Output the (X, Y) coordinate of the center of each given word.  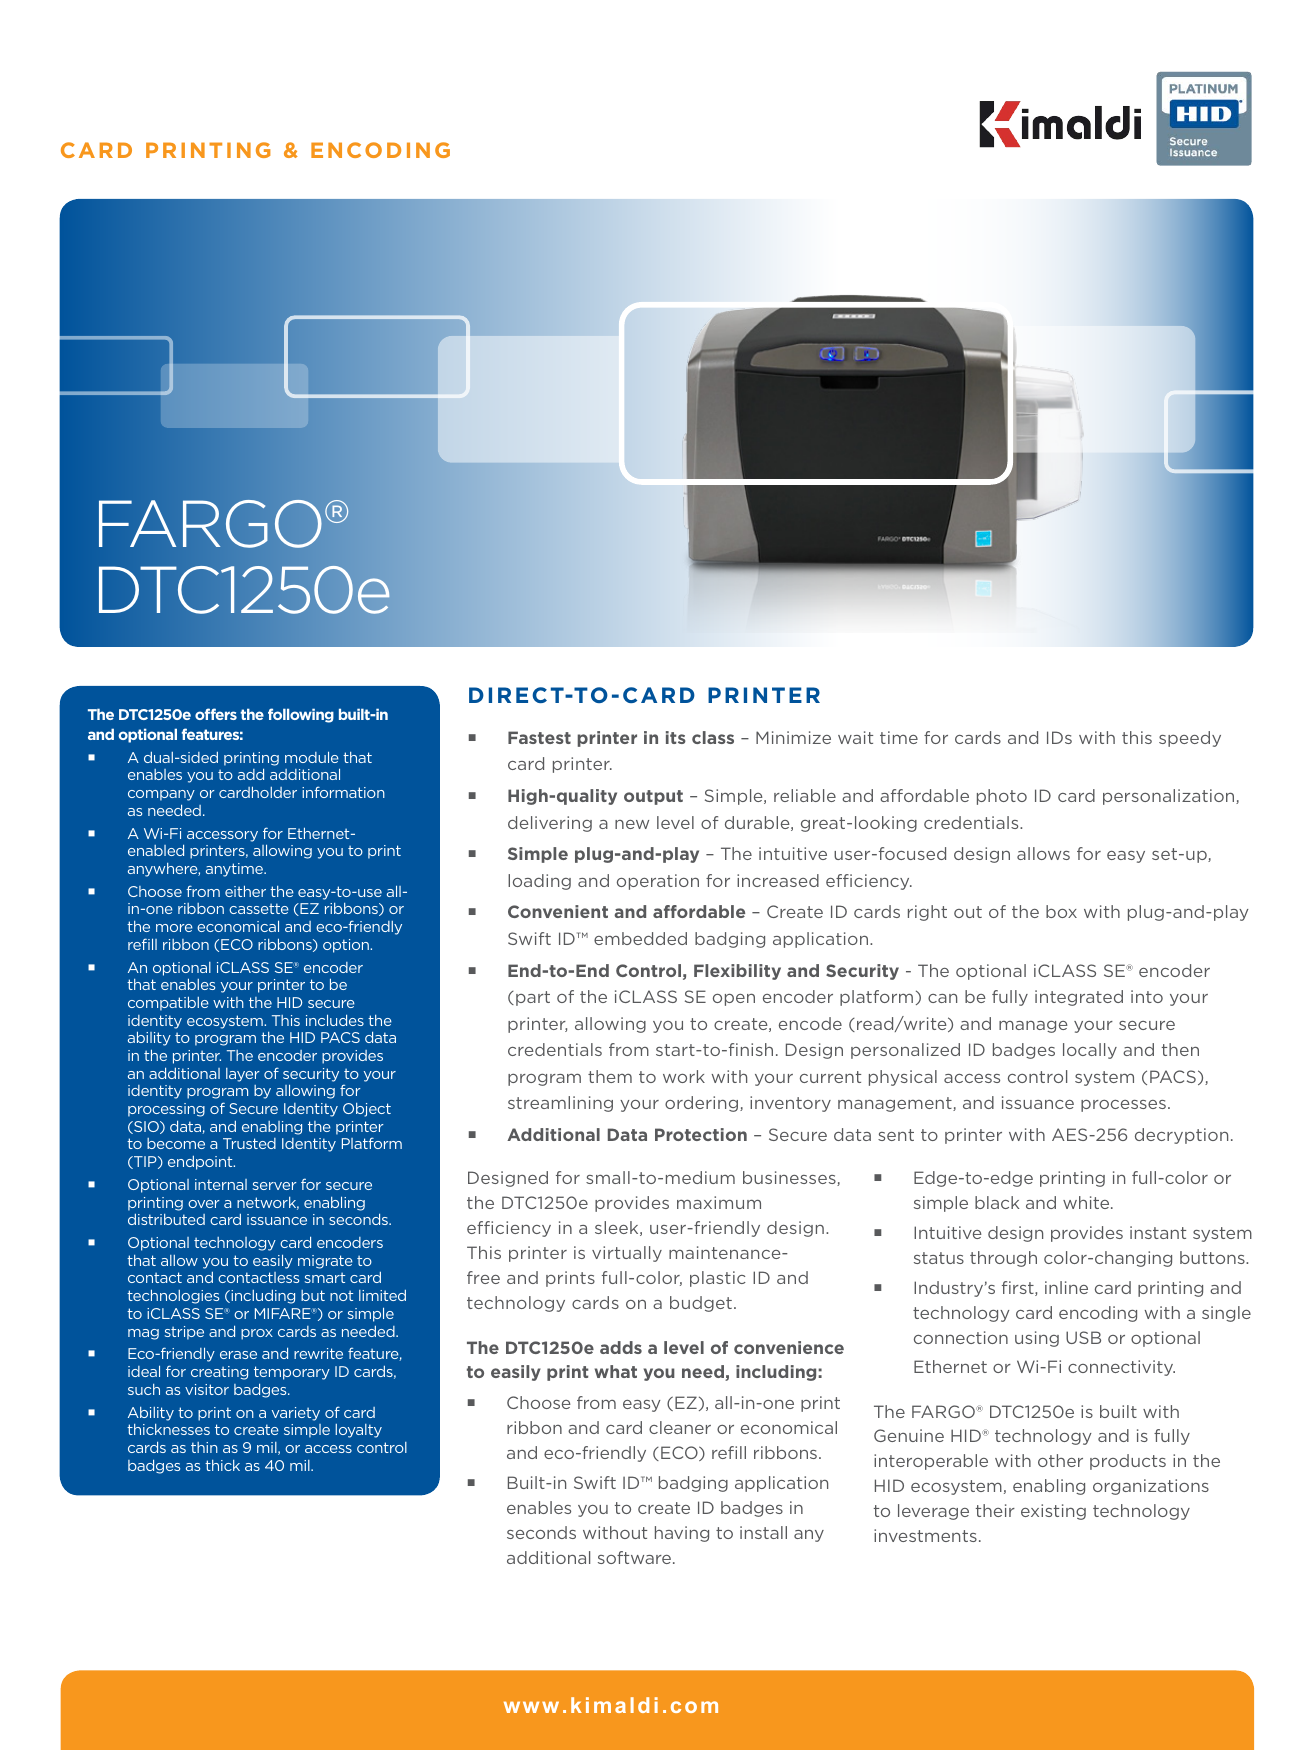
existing (1053, 1512)
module (312, 757)
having (682, 1534)
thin (204, 1447)
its (676, 737)
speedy (1190, 739)
